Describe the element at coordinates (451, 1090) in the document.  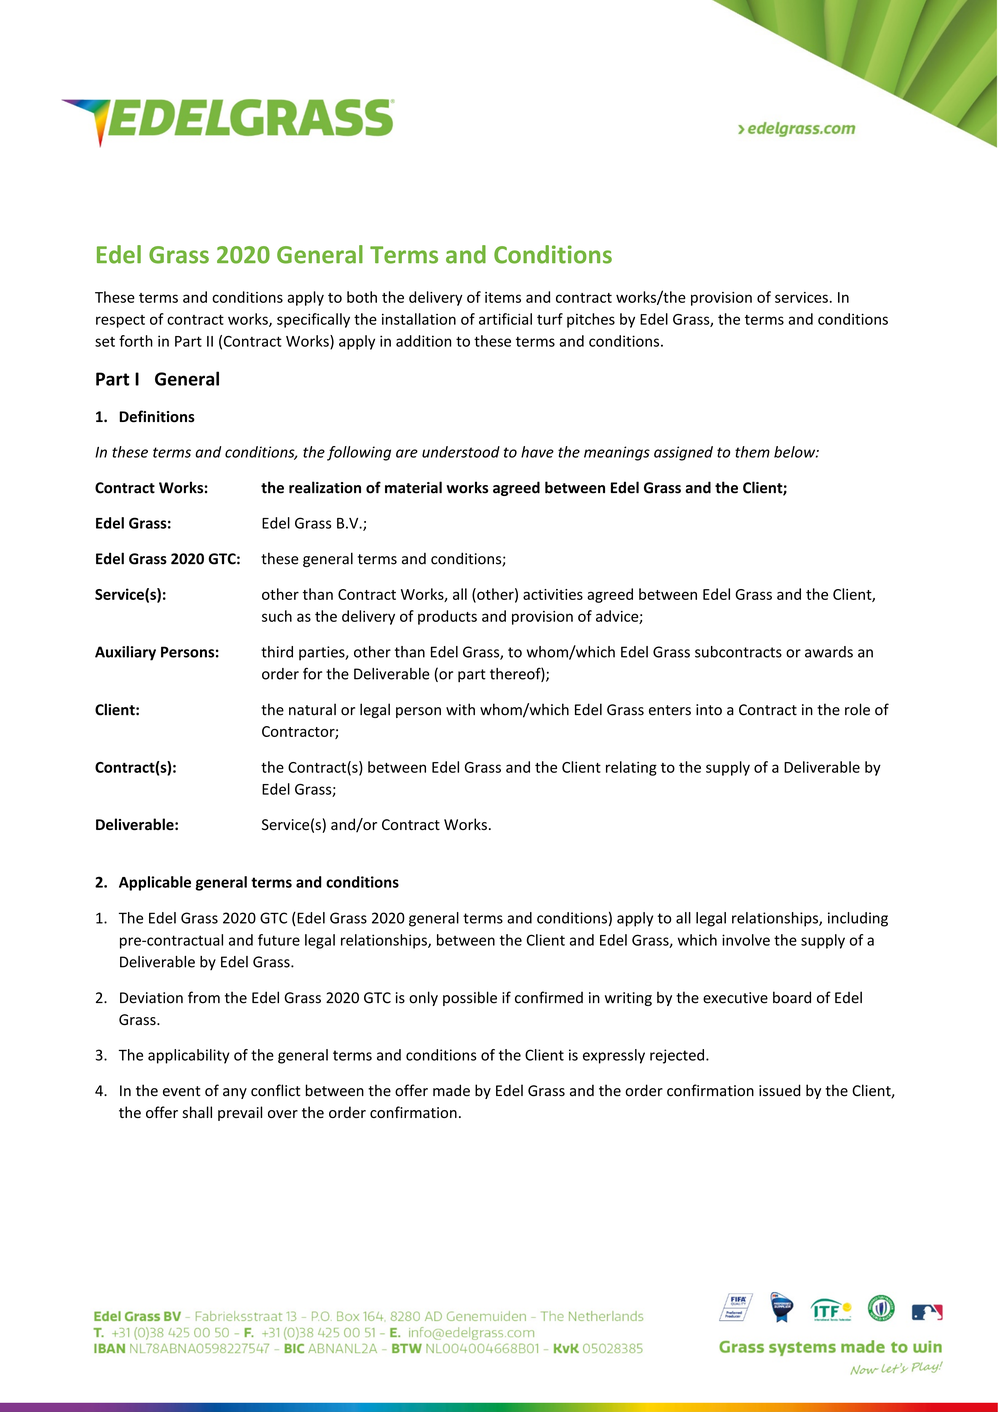
I see `made` at that location.
